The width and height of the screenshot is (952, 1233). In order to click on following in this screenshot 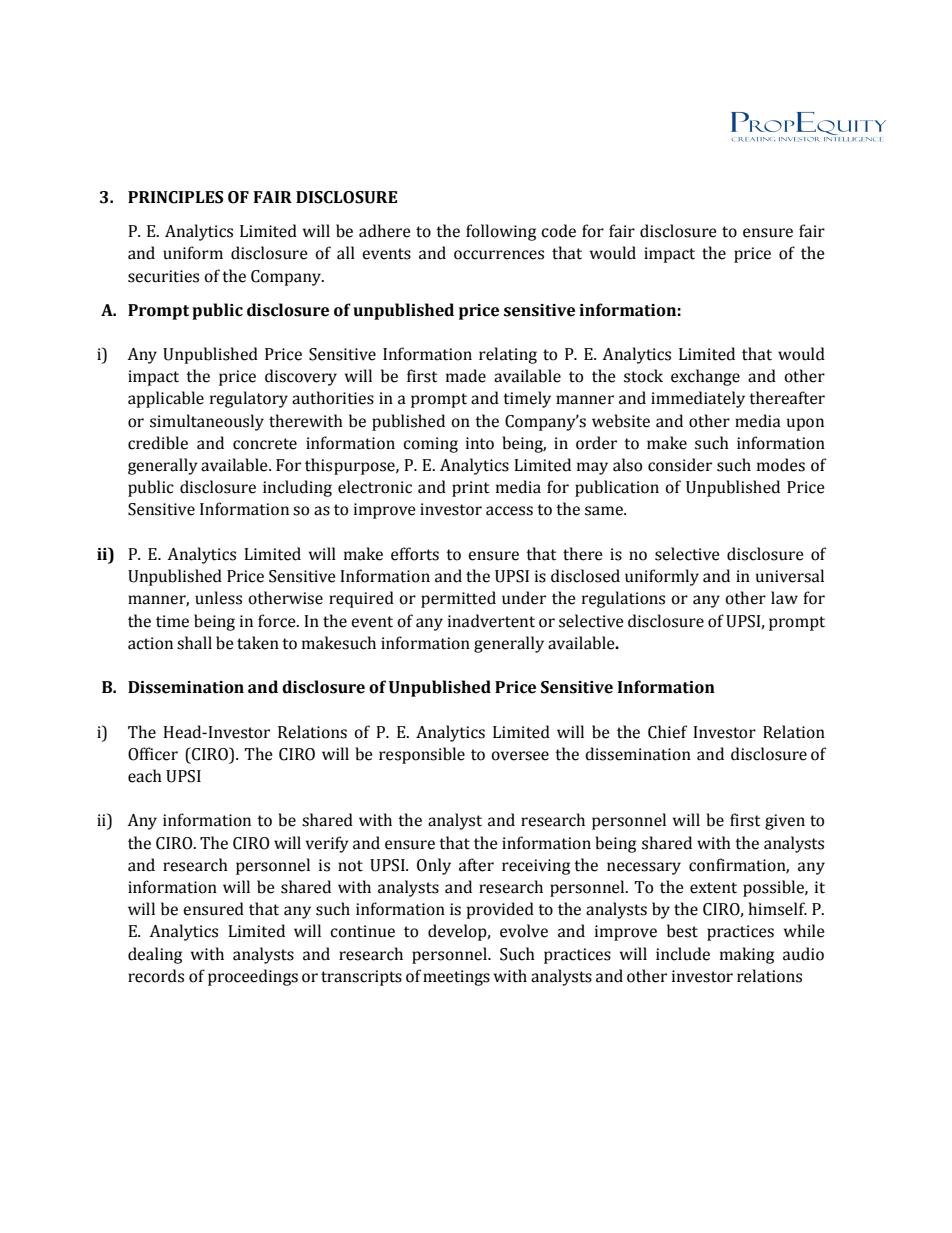, I will do `click(501, 232)`.
